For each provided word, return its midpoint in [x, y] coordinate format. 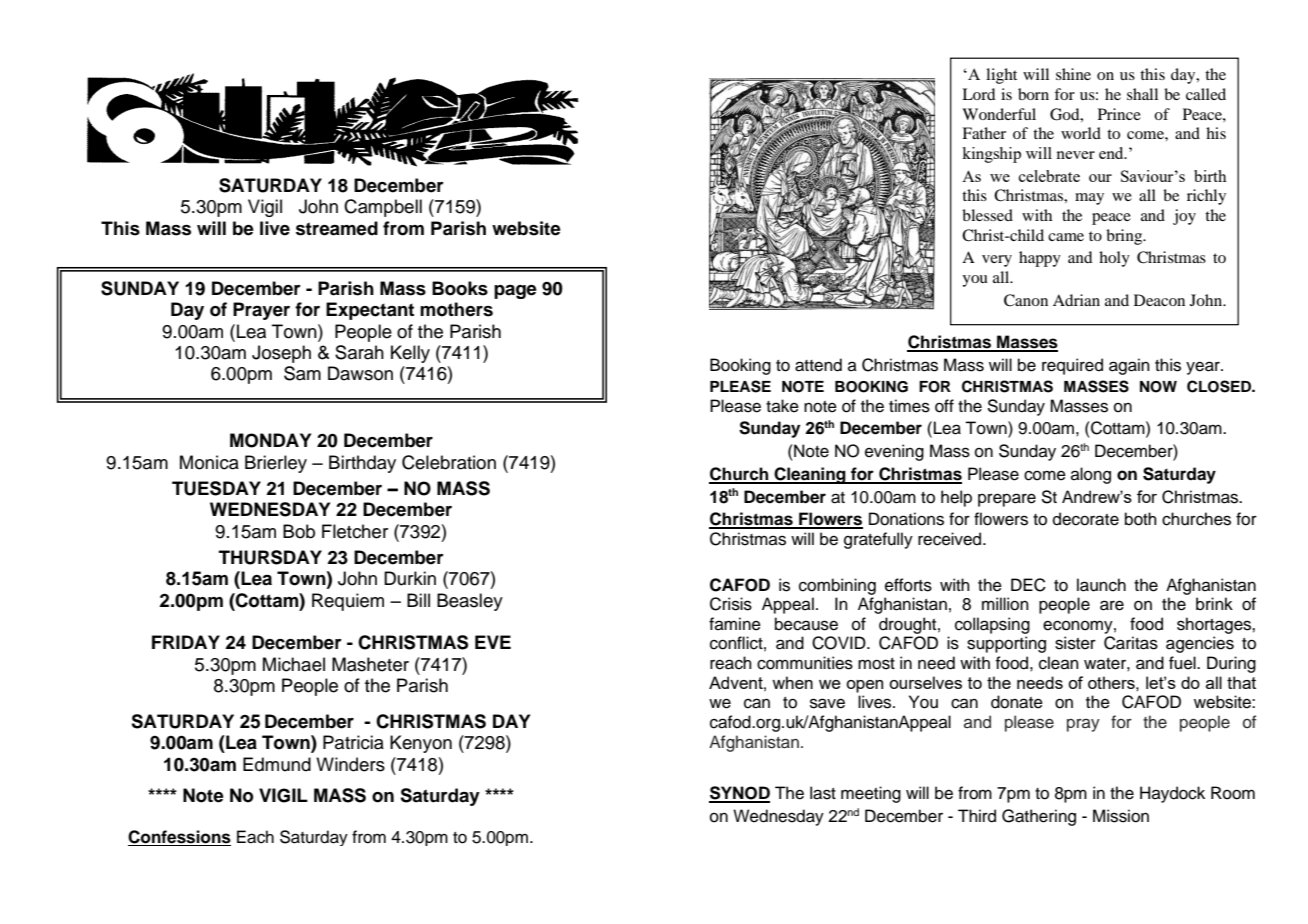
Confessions [179, 838]
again [1129, 366]
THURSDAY [270, 557]
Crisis [731, 604]
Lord [978, 94]
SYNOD [739, 794]
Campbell [383, 208]
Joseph [281, 354]
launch [1101, 585]
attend [818, 365]
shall [1142, 94]
